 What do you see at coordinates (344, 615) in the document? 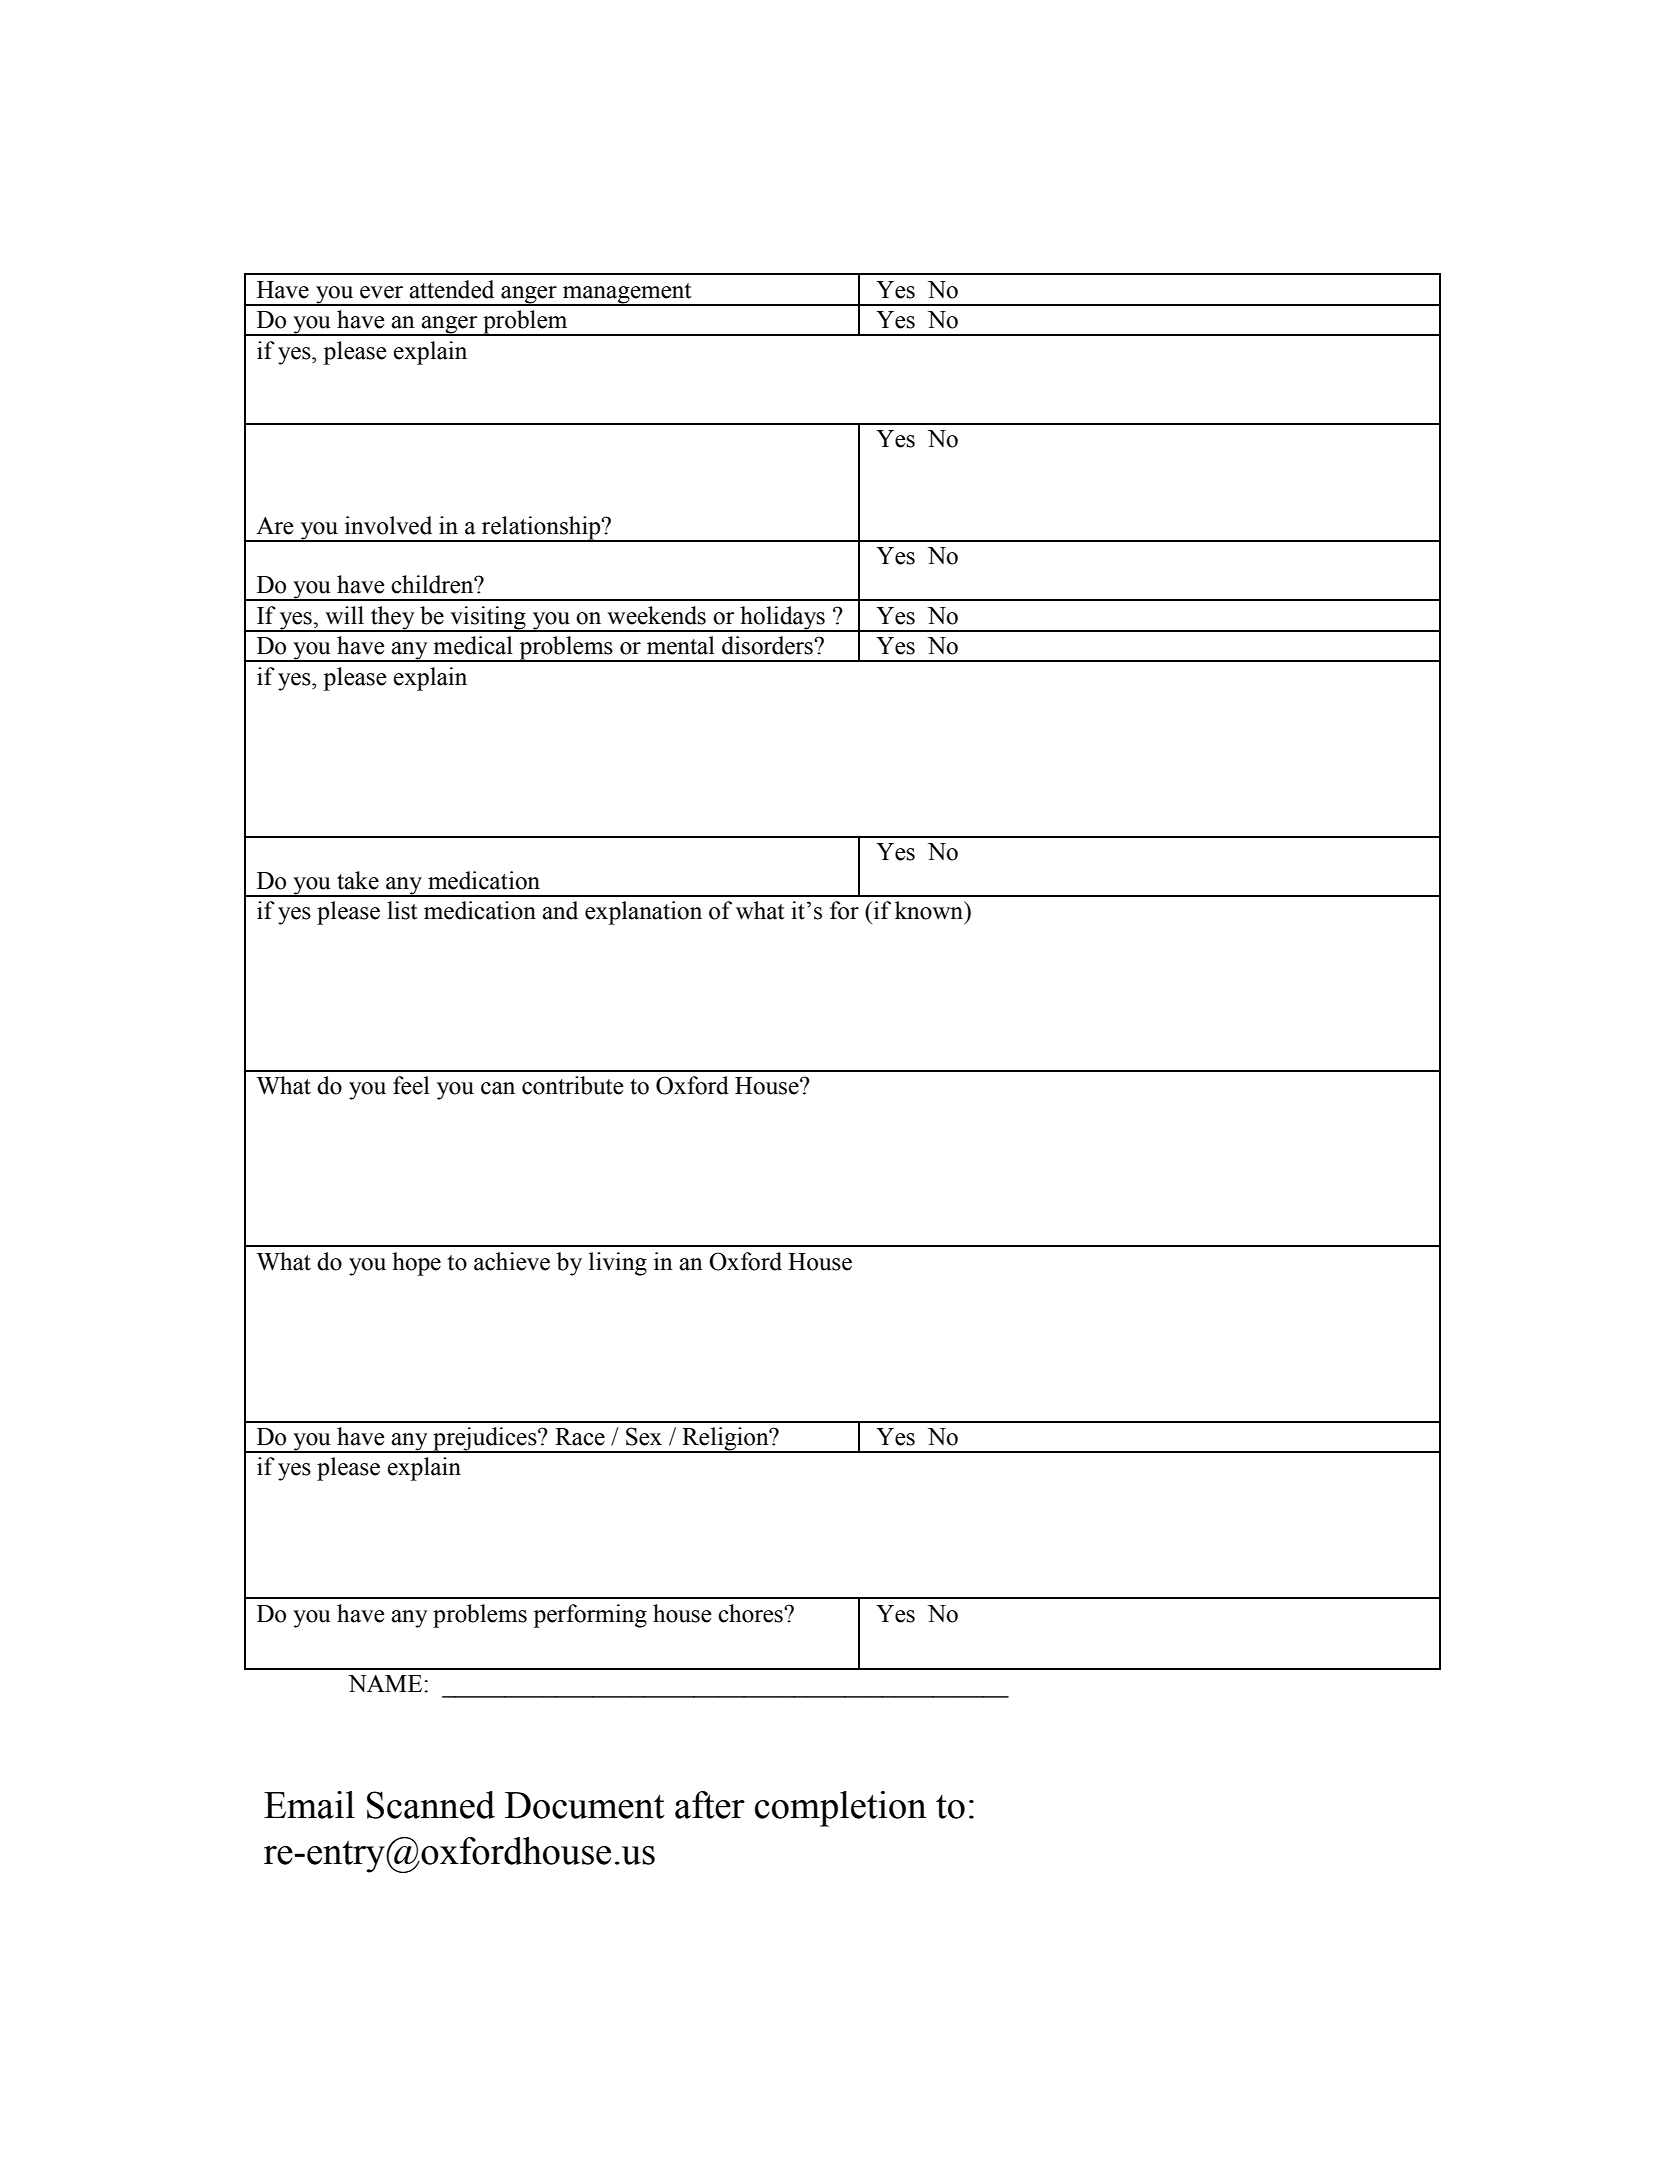
I see `will` at bounding box center [344, 615].
